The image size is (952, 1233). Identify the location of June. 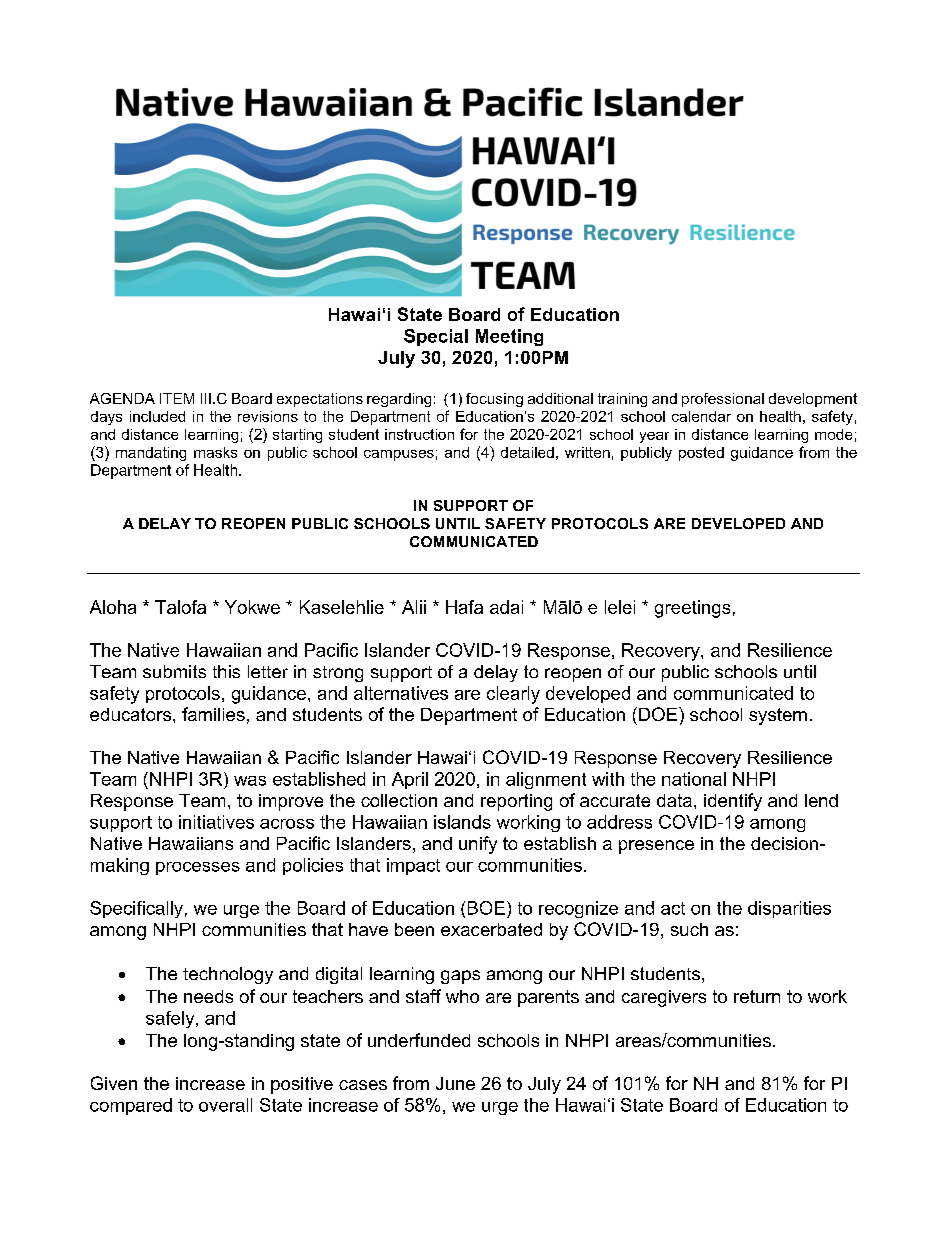
(455, 1083).
